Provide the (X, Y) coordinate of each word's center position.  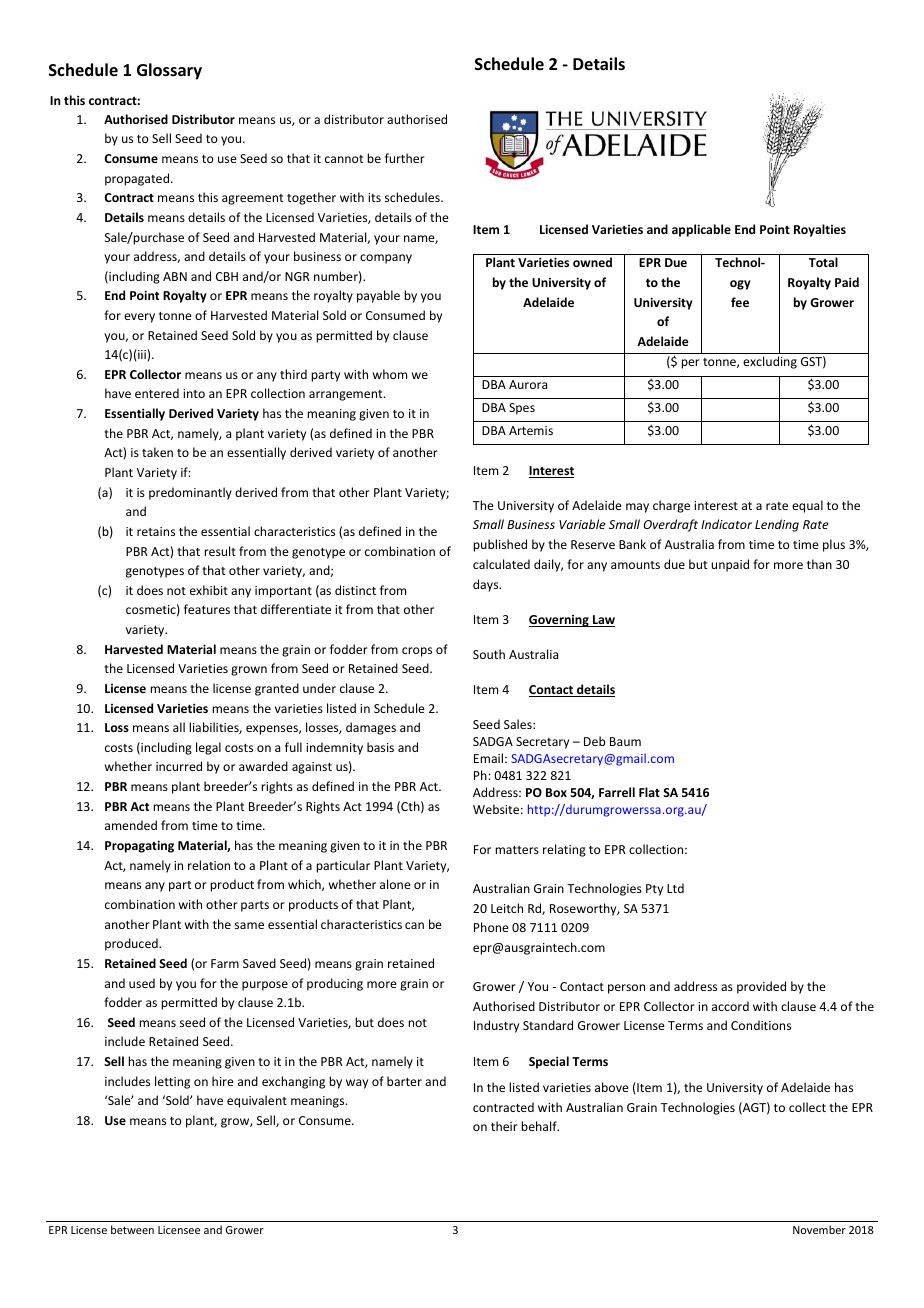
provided (761, 987)
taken (157, 452)
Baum (625, 741)
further (405, 158)
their (504, 1126)
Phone (491, 927)
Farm (225, 963)
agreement (252, 199)
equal (807, 506)
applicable (701, 230)
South (489, 654)
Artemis (531, 430)
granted (277, 689)
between (132, 1229)
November (819, 1229)
